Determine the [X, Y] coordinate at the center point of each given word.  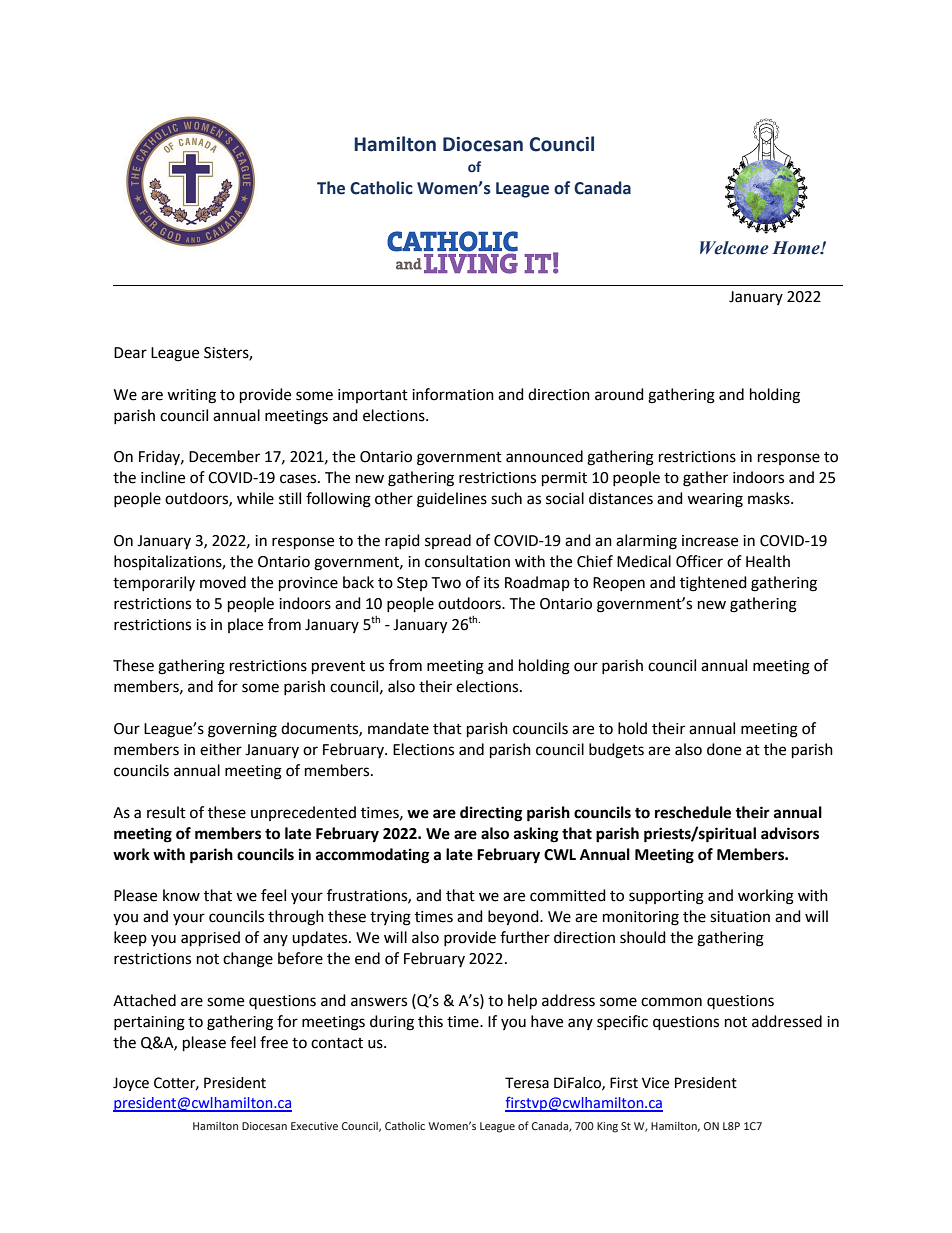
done [724, 749]
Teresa [527, 1083]
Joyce [131, 1084]
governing [242, 730]
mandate [398, 728]
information [453, 394]
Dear [130, 353]
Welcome [734, 248]
